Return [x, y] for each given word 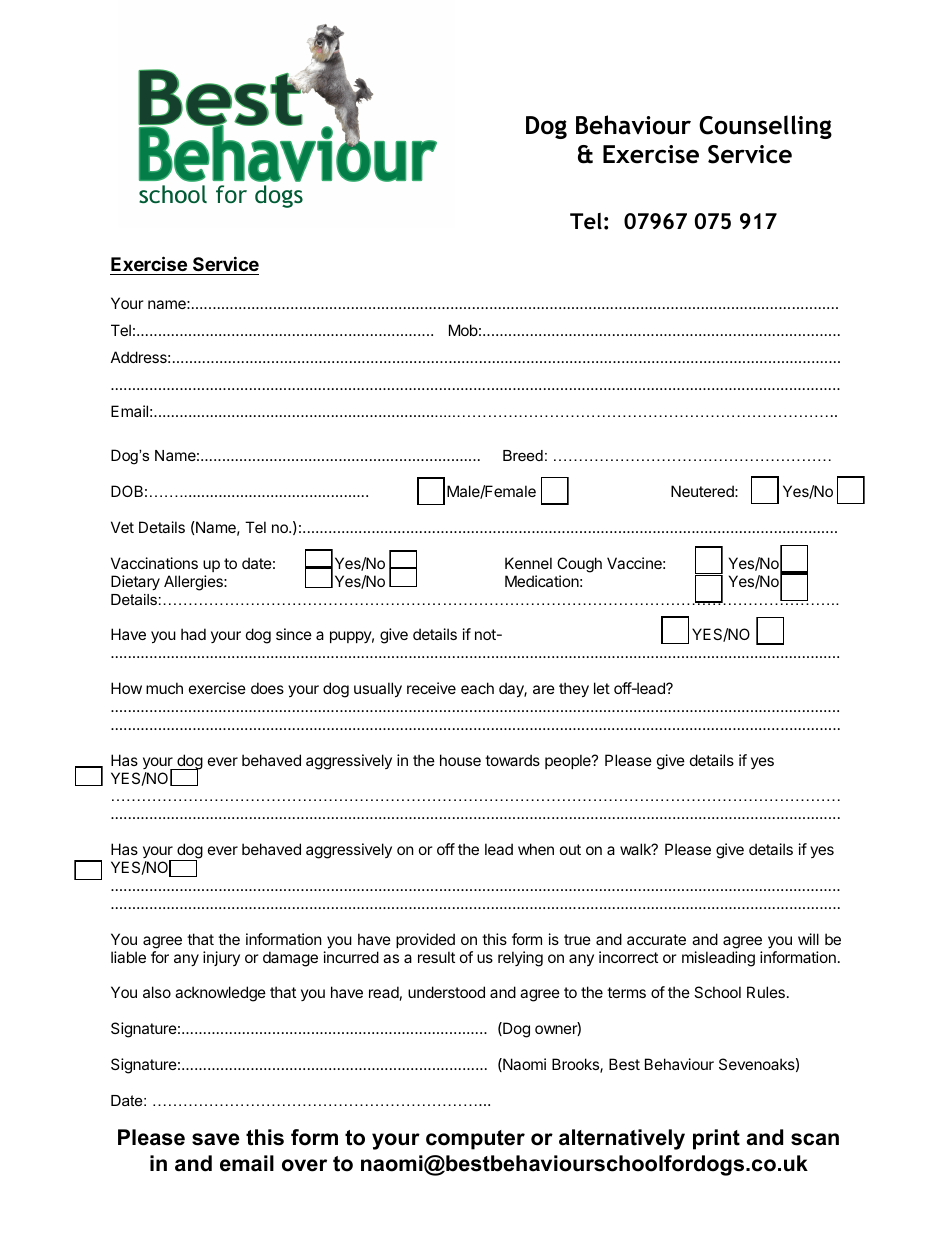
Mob [463, 330]
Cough [579, 565]
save [216, 1139]
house [460, 760]
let [602, 688]
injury [221, 958]
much [164, 688]
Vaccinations [154, 563]
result [436, 957]
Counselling [765, 127]
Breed [523, 455]
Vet [122, 527]
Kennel [528, 563]
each [477, 688]
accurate [656, 939]
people [569, 761]
